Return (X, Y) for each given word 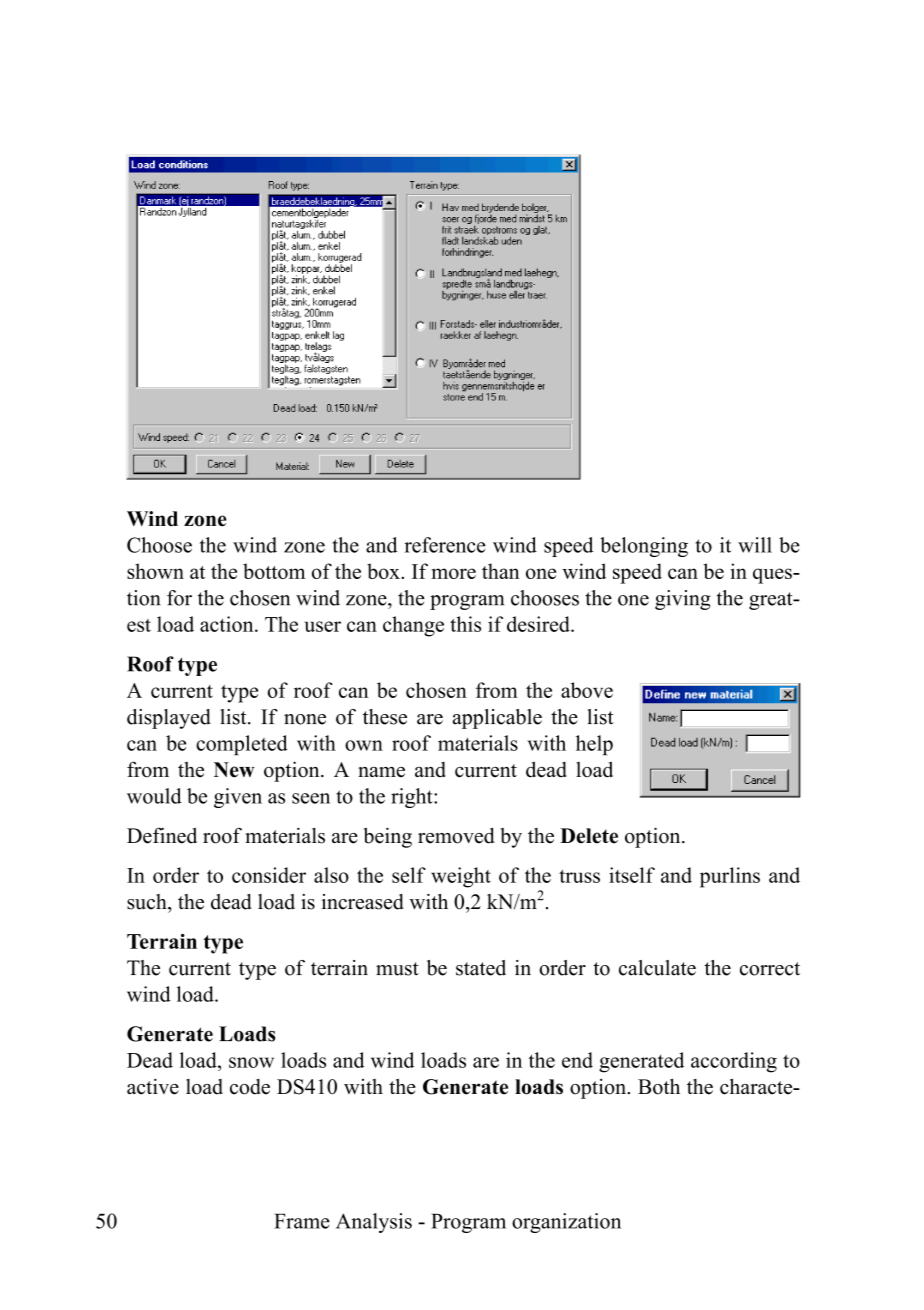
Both (659, 1087)
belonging (644, 547)
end (577, 1060)
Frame (302, 1221)
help (594, 745)
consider (269, 875)
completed (242, 745)
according (734, 1062)
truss (579, 876)
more (453, 573)
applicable (497, 719)
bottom (274, 571)
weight (461, 877)
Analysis (374, 1223)
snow (251, 1062)
